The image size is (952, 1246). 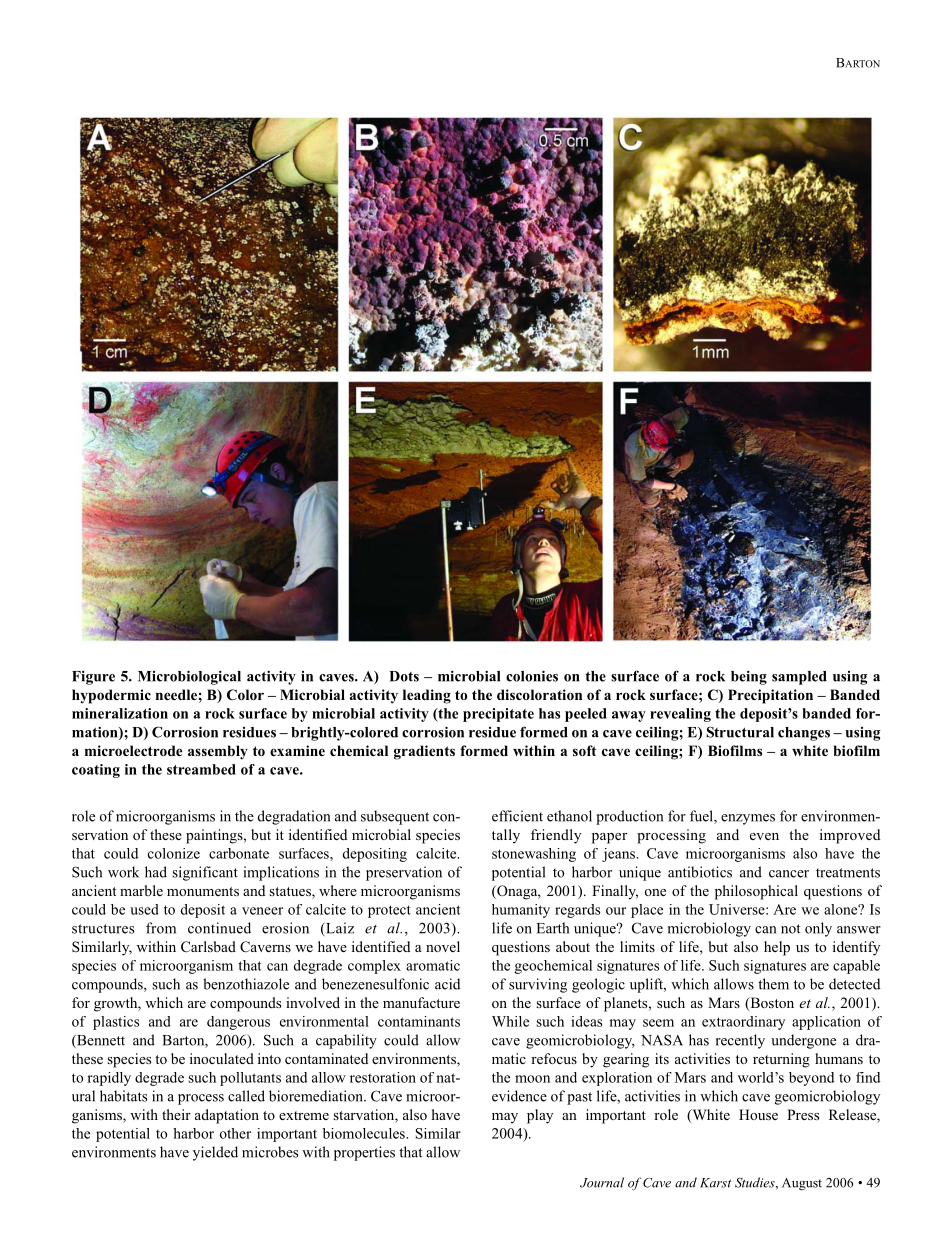 What do you see at coordinates (764, 836) in the document?
I see `even` at bounding box center [764, 836].
